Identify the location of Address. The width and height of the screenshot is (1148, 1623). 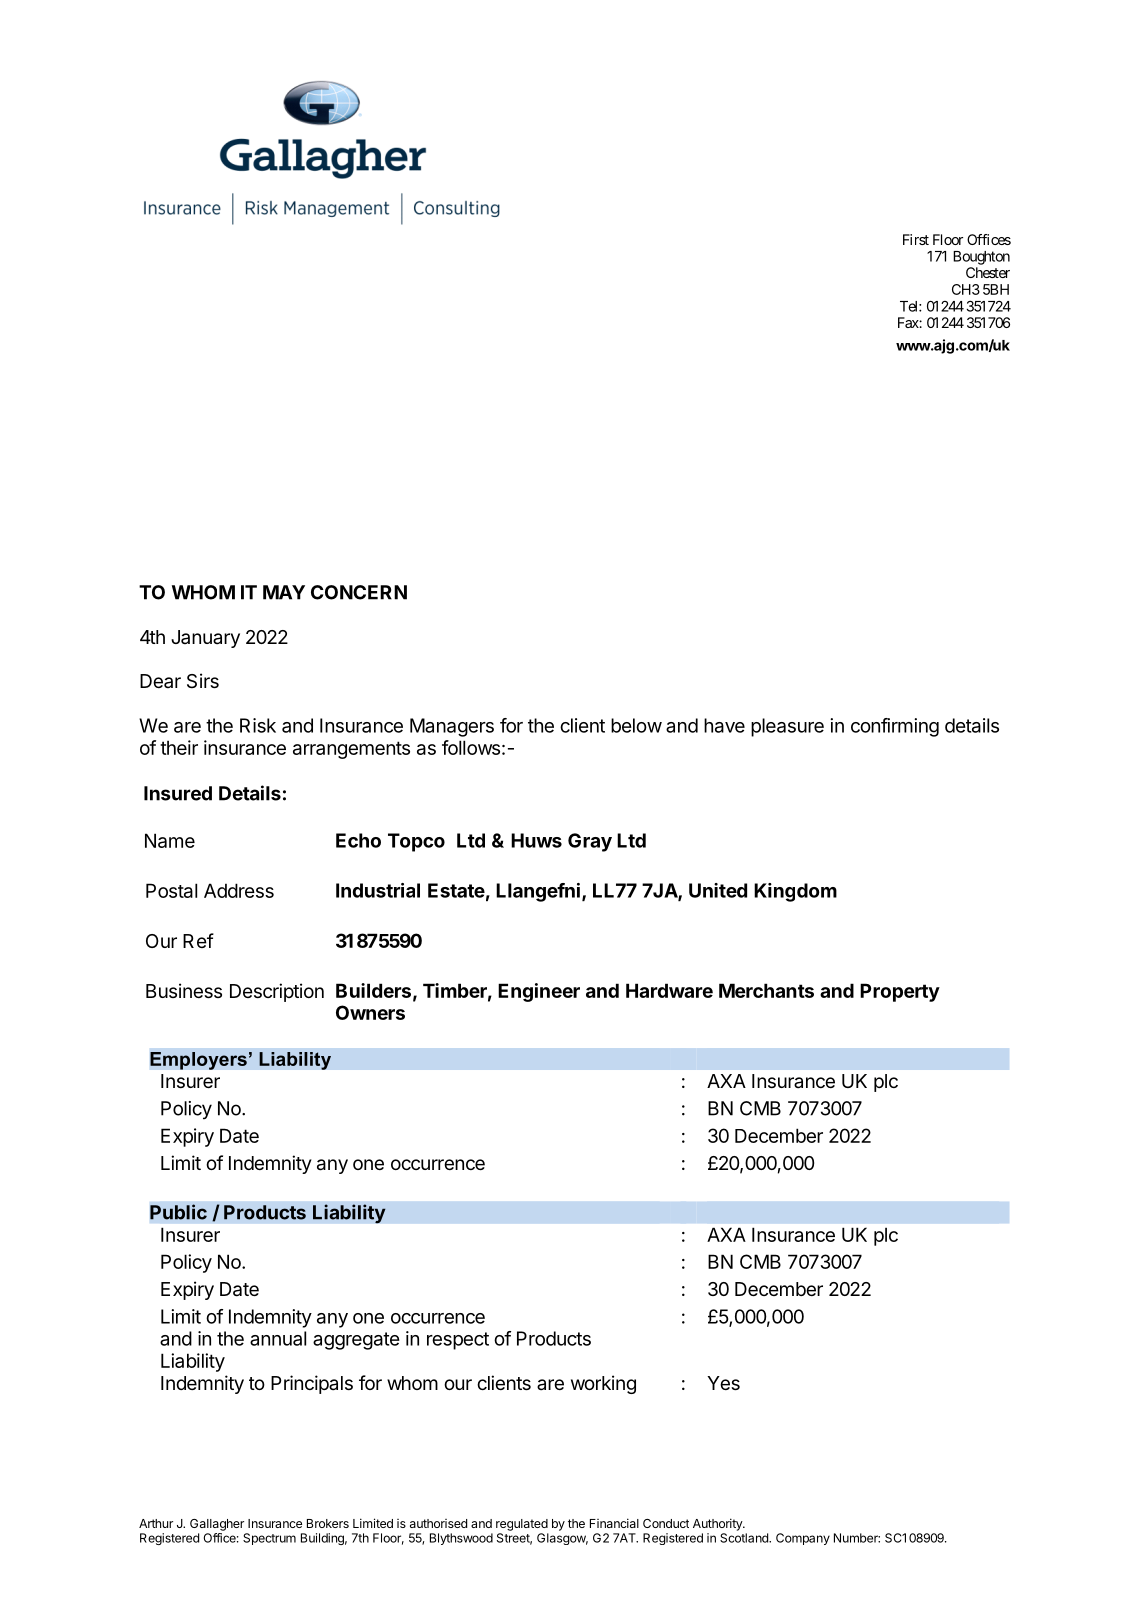
(239, 890).
